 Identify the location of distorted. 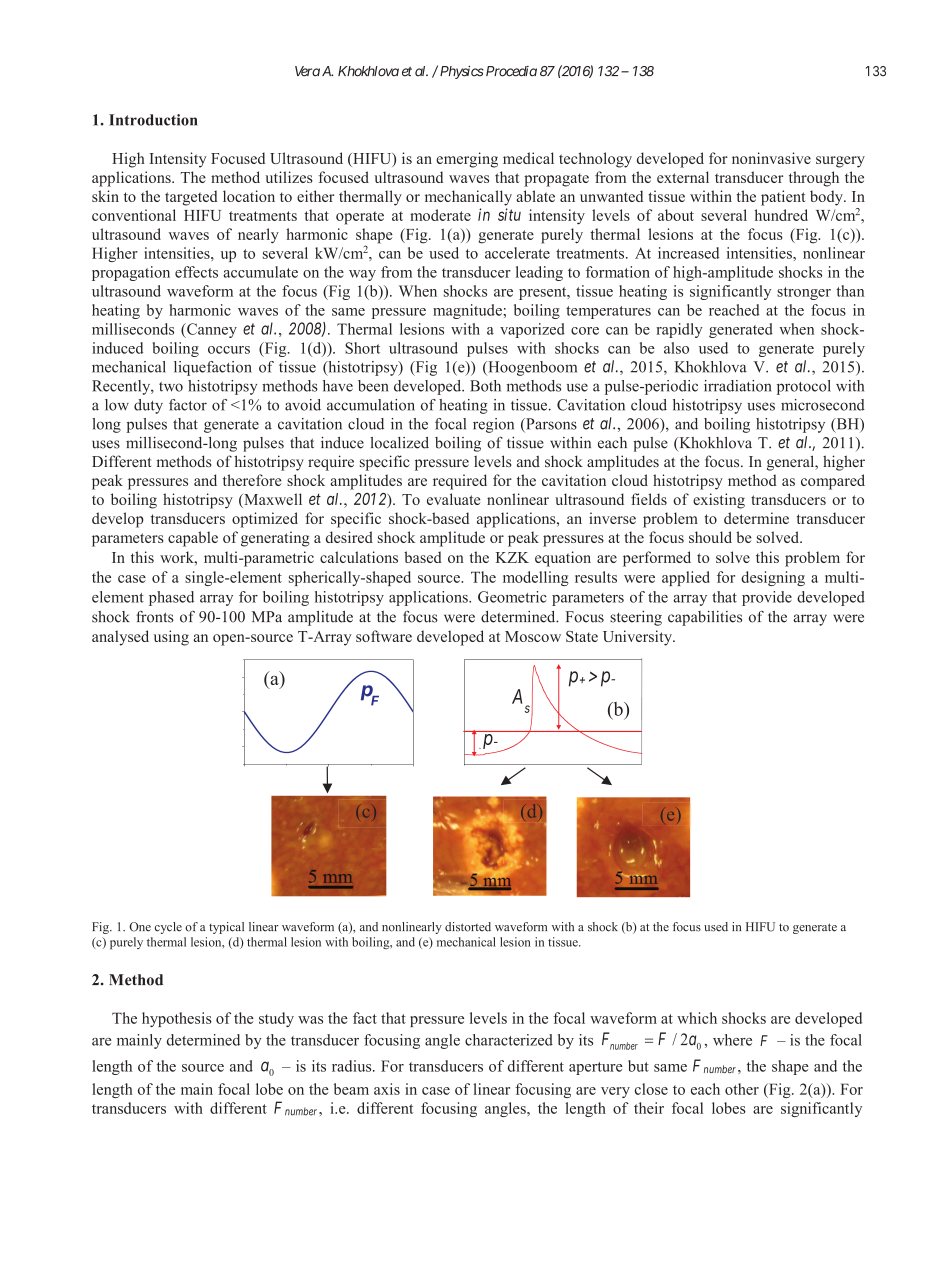
(468, 927).
